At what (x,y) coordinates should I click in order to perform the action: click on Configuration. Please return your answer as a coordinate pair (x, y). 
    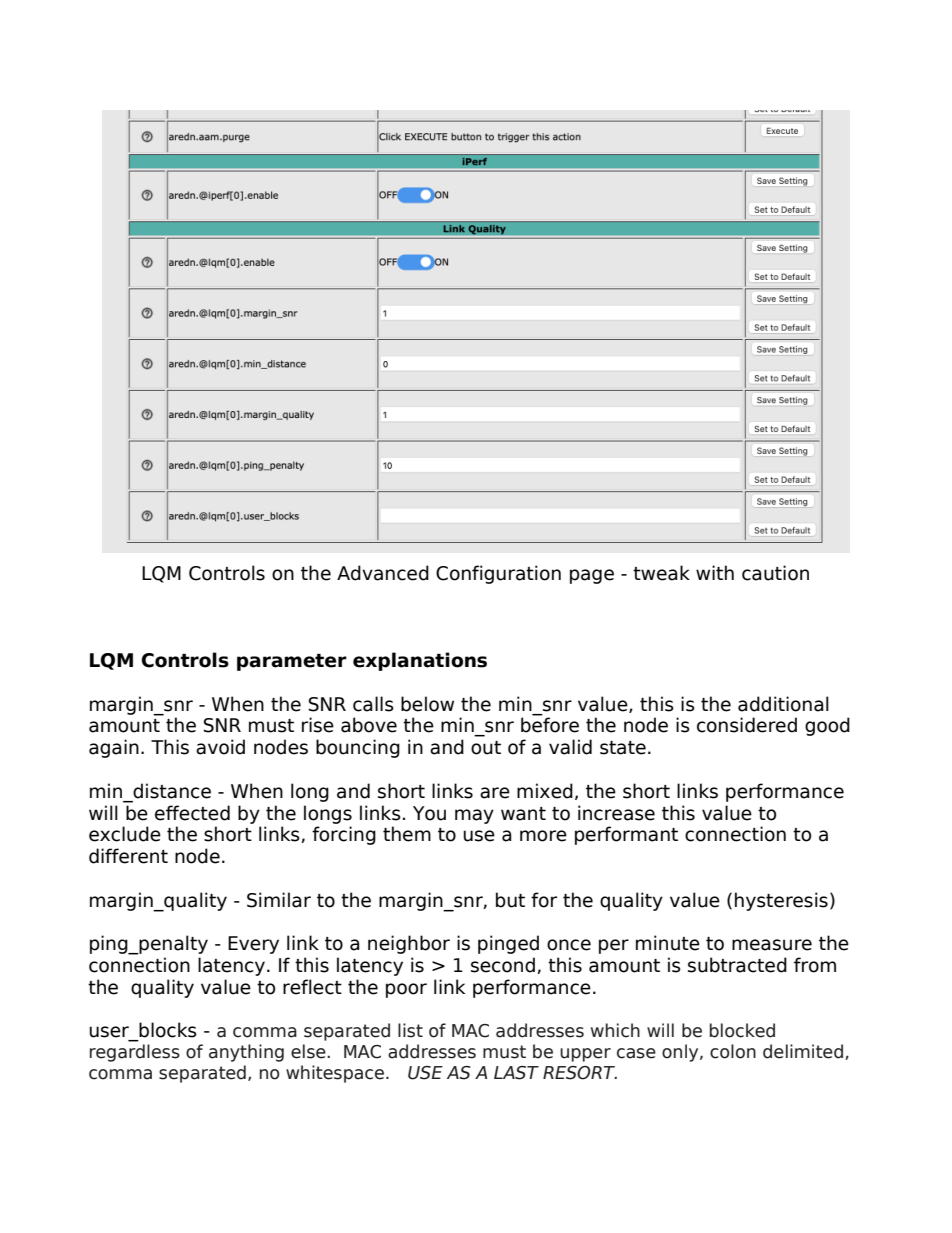
    Looking at the image, I should click on (498, 574).
